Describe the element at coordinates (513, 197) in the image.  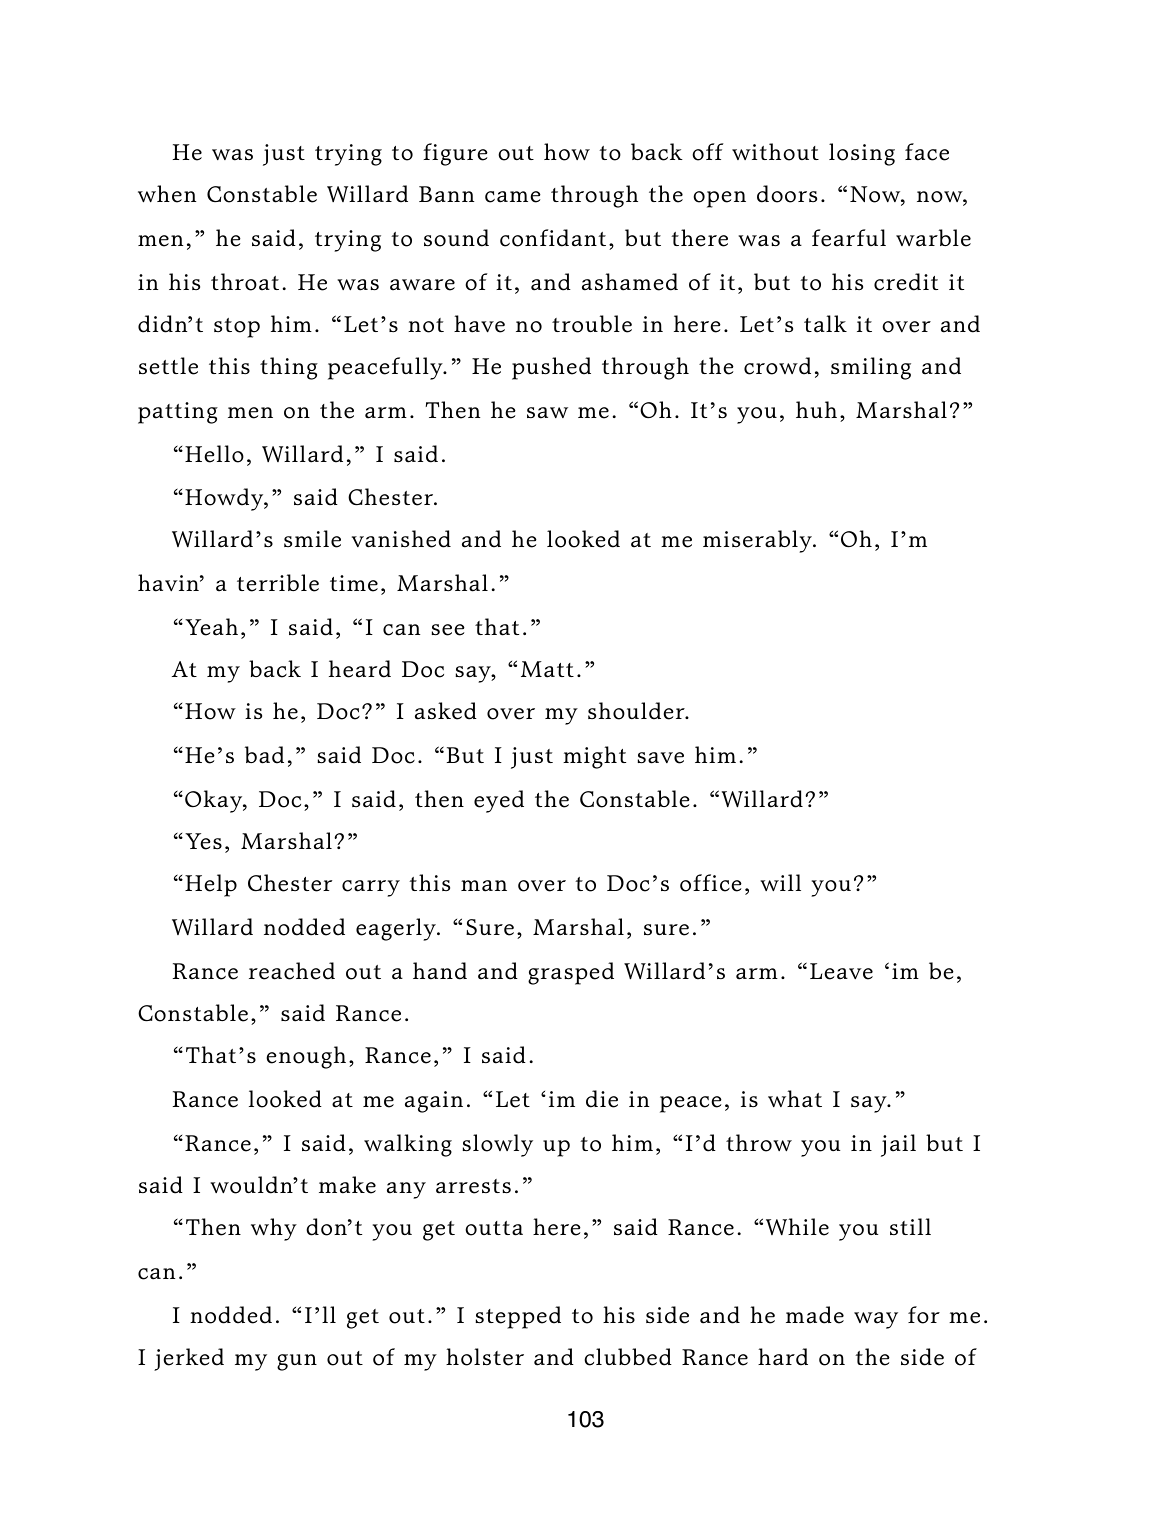
I see `came` at that location.
